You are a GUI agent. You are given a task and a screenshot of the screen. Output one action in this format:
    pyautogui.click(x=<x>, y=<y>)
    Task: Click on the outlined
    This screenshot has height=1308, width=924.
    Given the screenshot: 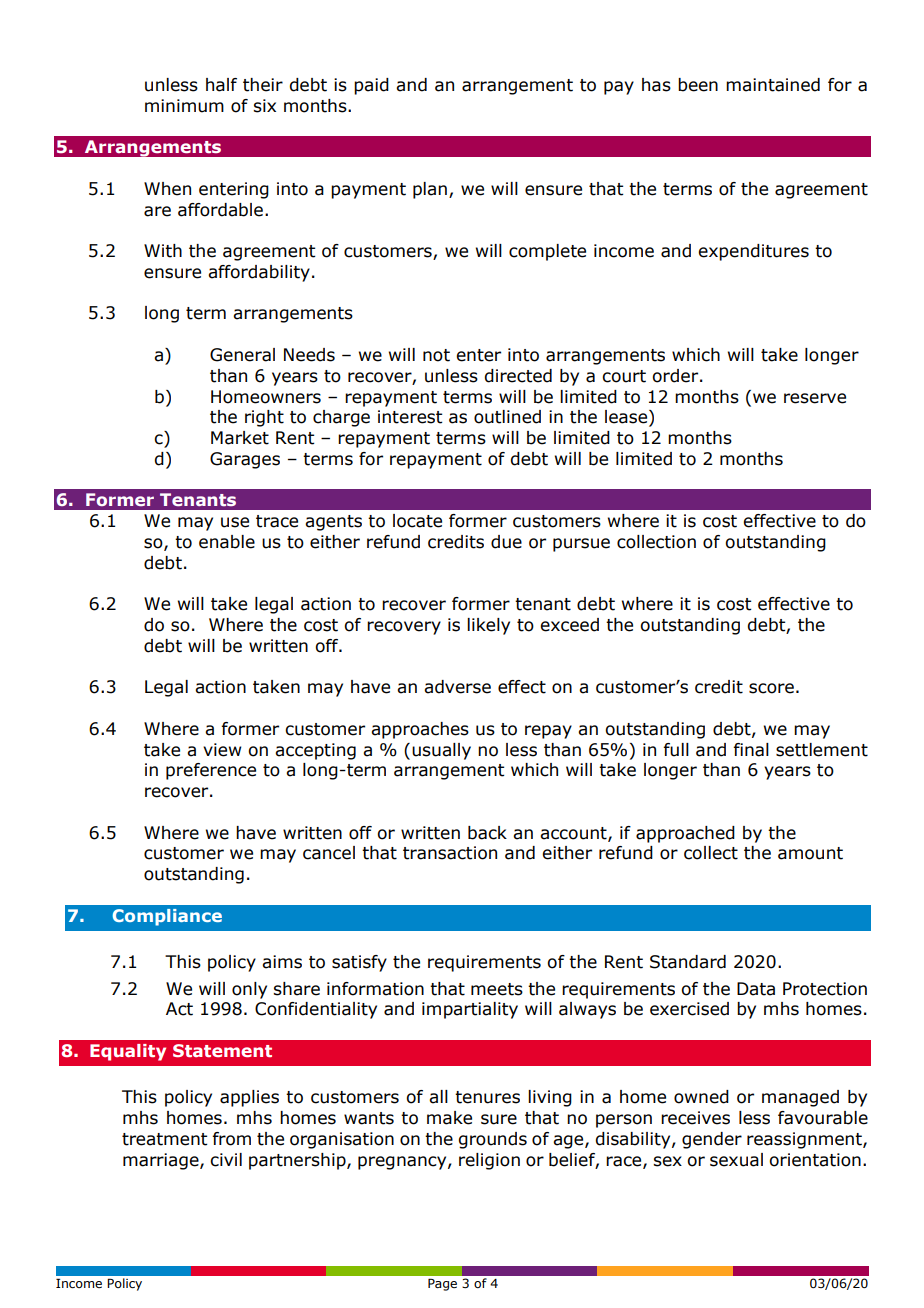 What is the action you would take?
    pyautogui.click(x=507, y=417)
